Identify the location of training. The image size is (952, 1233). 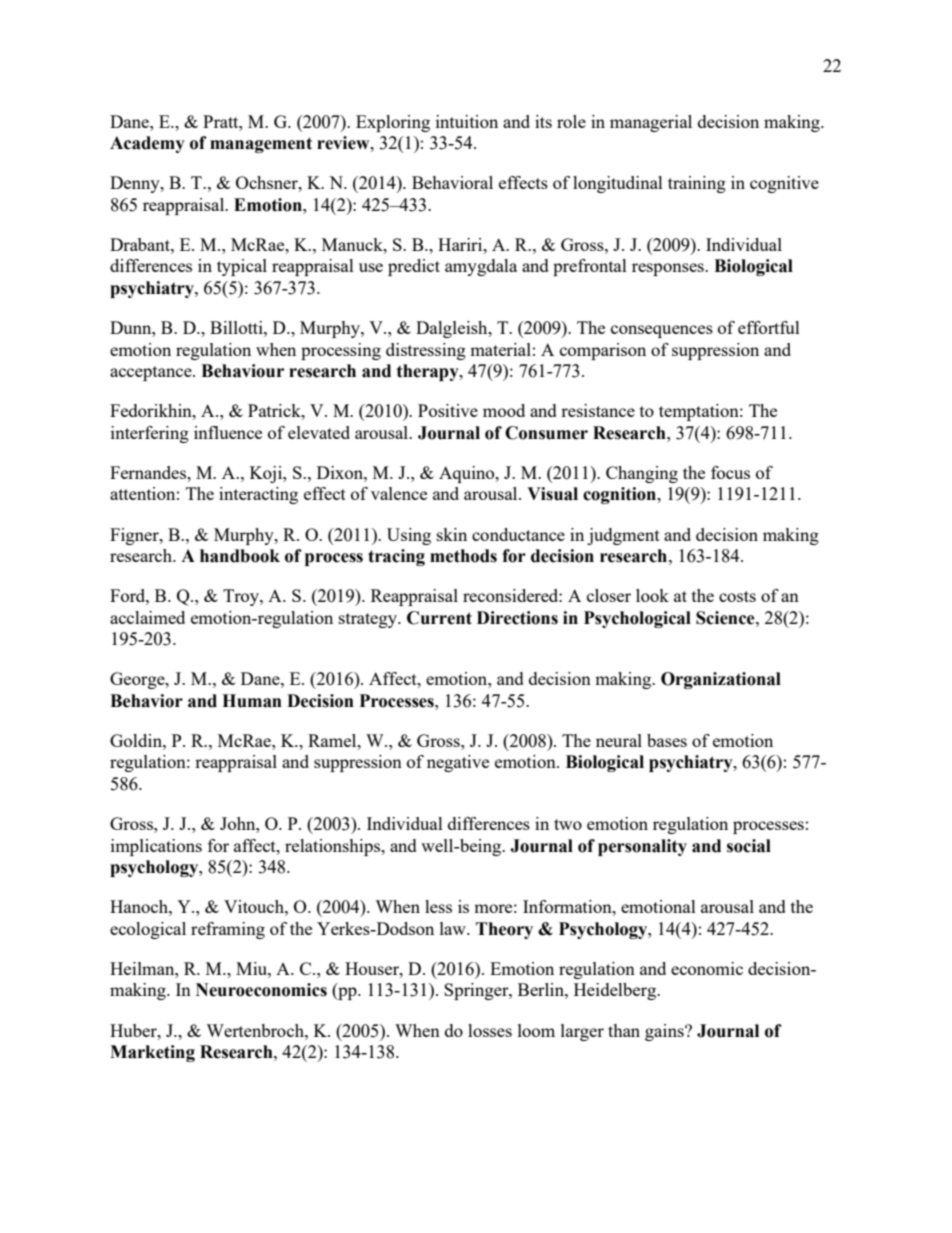
(697, 184).
